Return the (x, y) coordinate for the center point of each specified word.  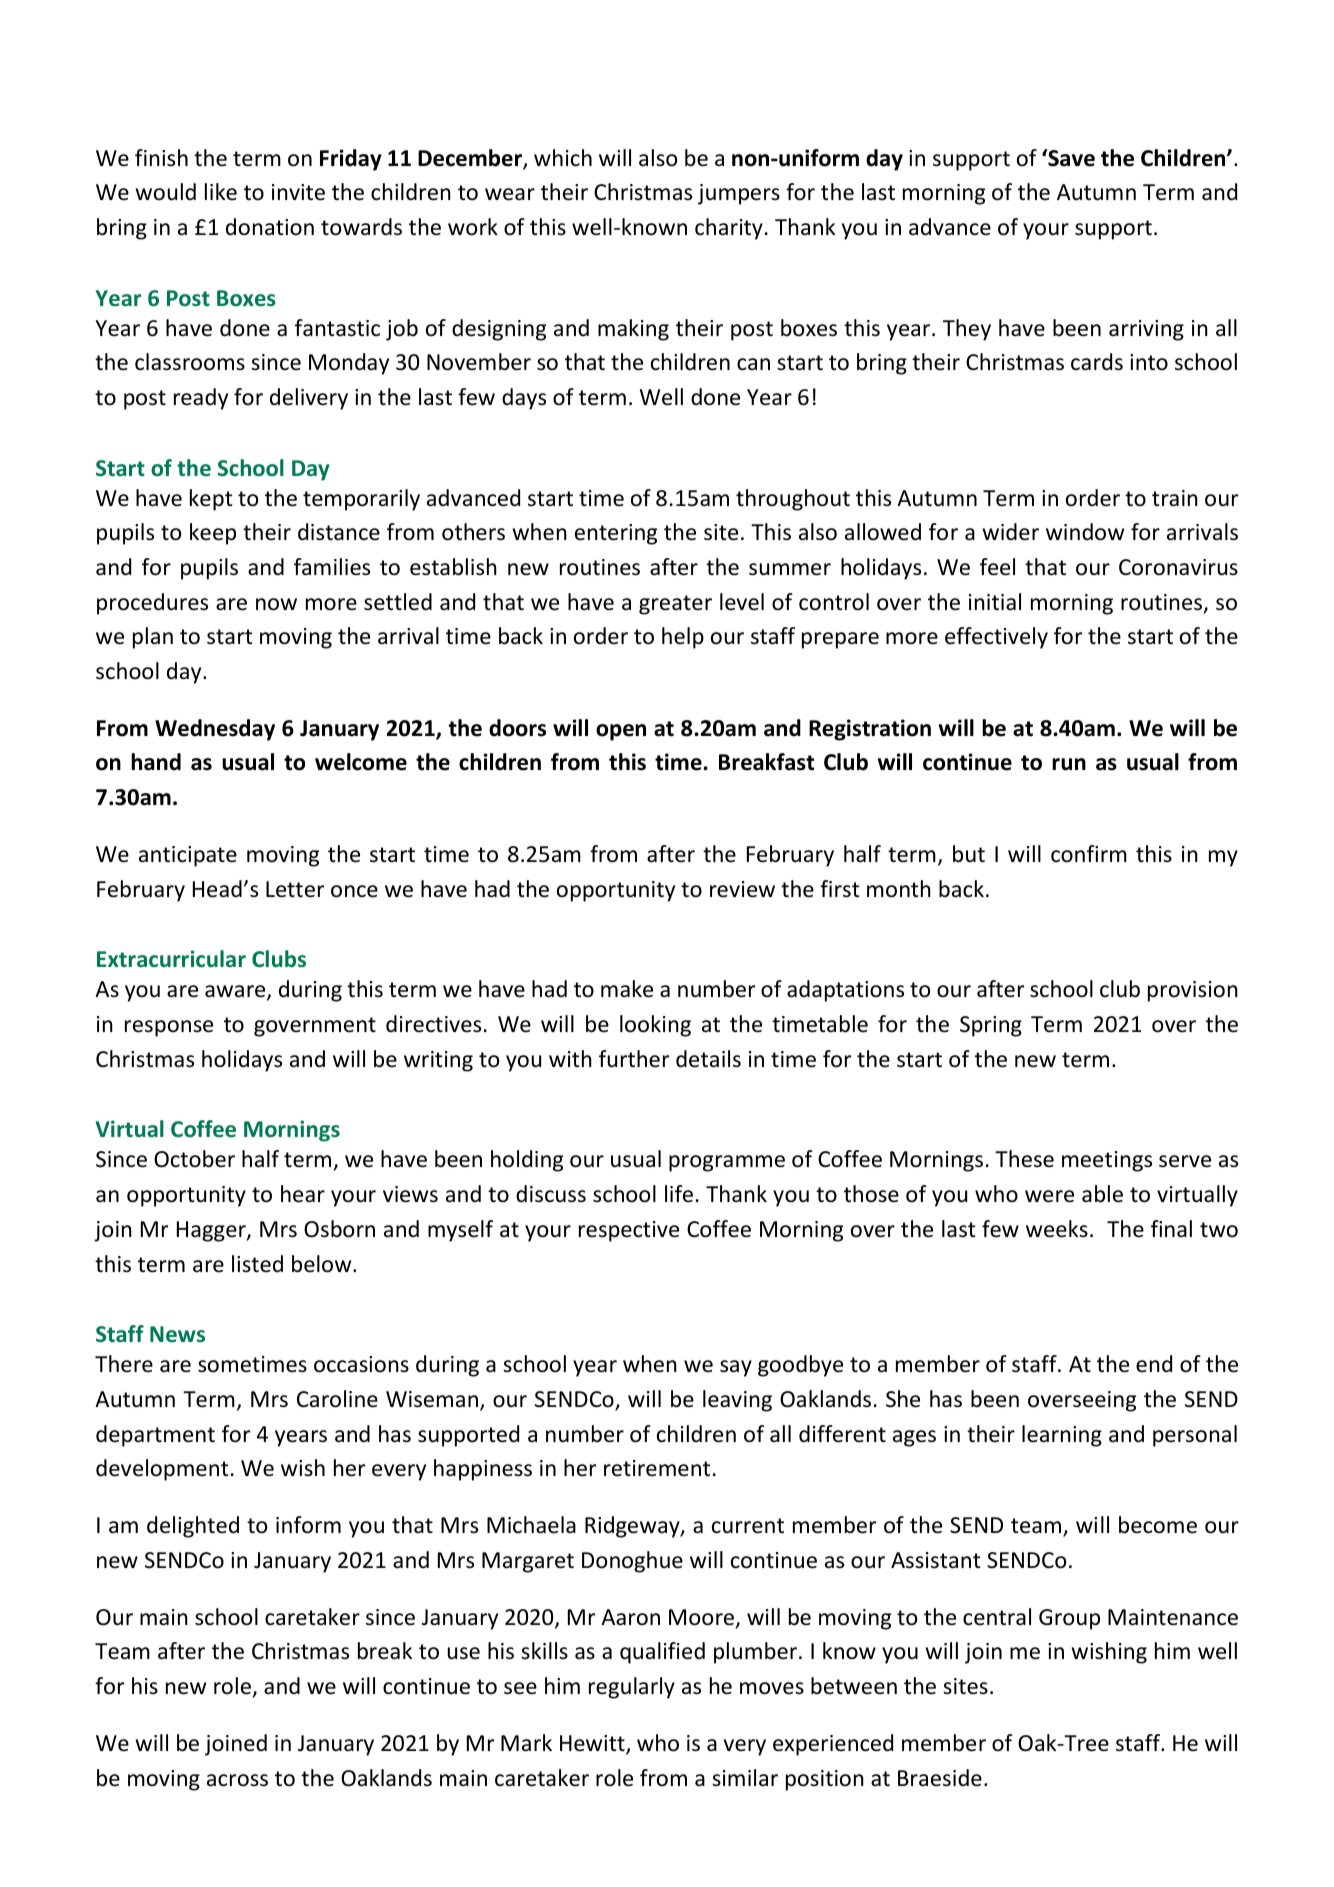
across (237, 1780)
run (1069, 764)
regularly (632, 1688)
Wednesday (215, 730)
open (621, 732)
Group (1069, 1619)
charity (729, 229)
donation (270, 227)
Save (1070, 158)
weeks (1057, 1229)
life (679, 1194)
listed (257, 1264)
